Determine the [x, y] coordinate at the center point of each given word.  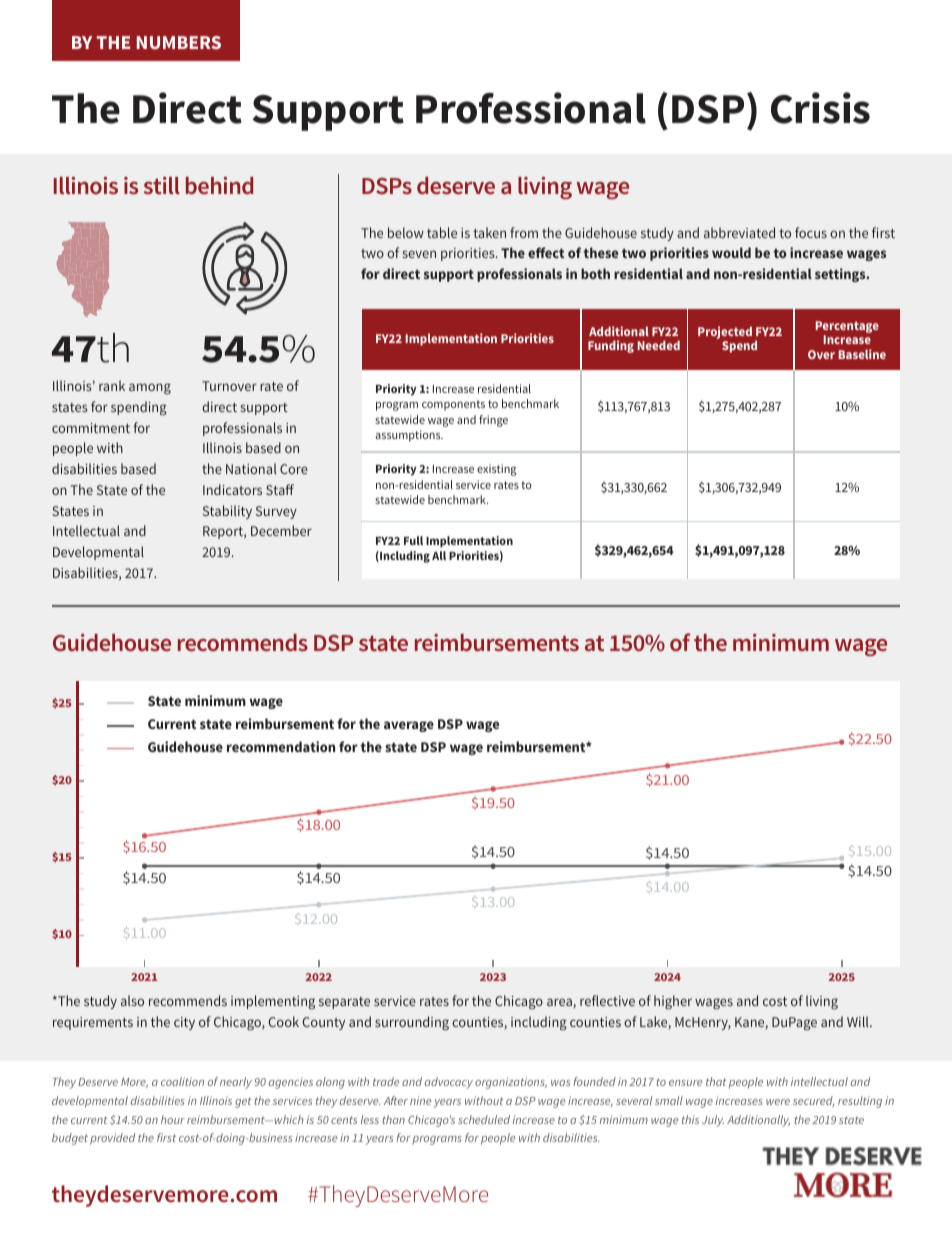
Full [413, 540]
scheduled [484, 1119]
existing [496, 470]
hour [173, 1119]
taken [489, 232]
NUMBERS [179, 42]
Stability [227, 512]
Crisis [820, 108]
